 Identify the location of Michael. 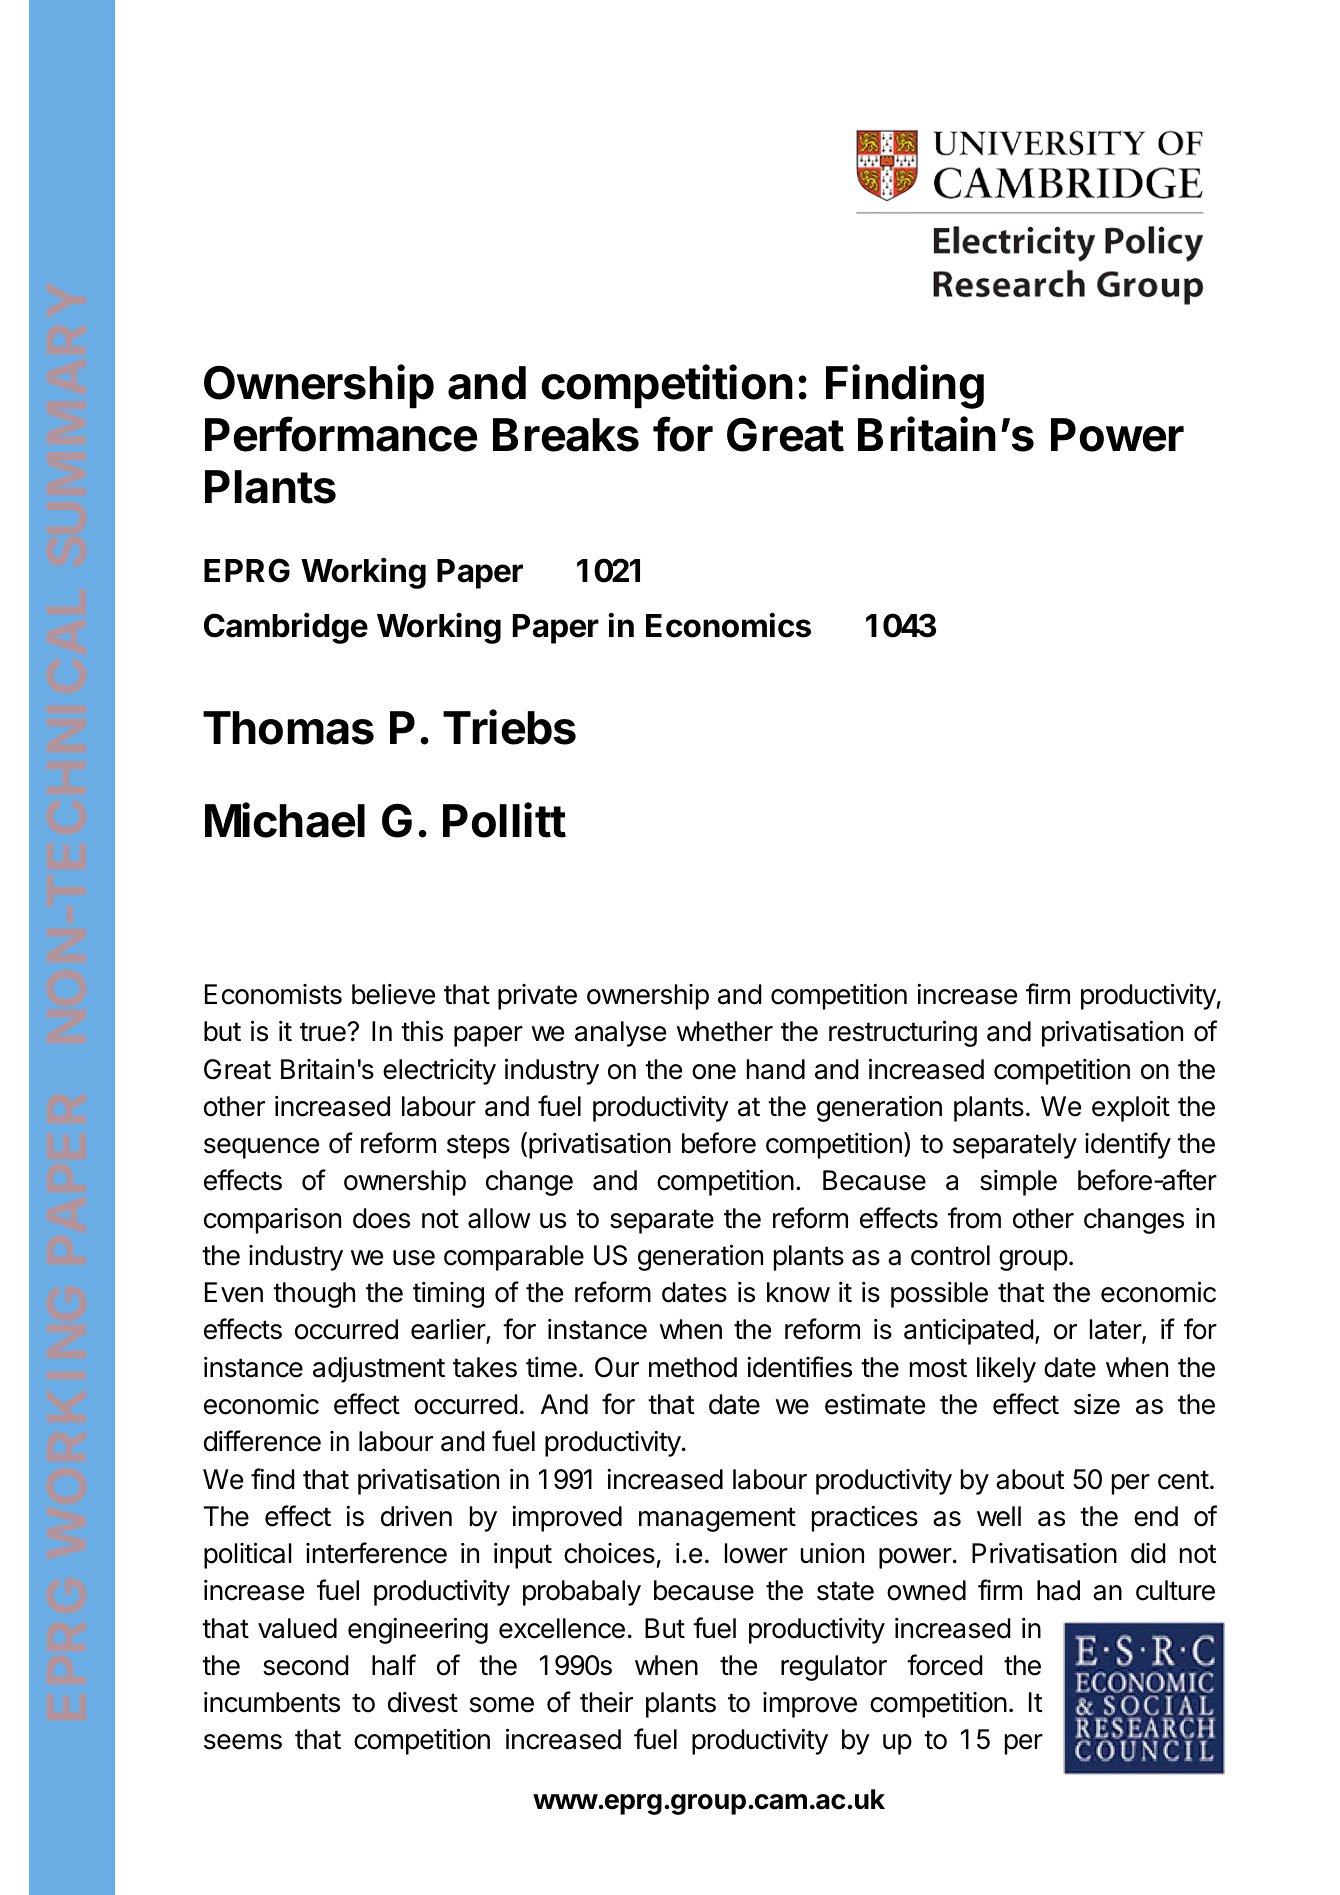
(285, 820).
